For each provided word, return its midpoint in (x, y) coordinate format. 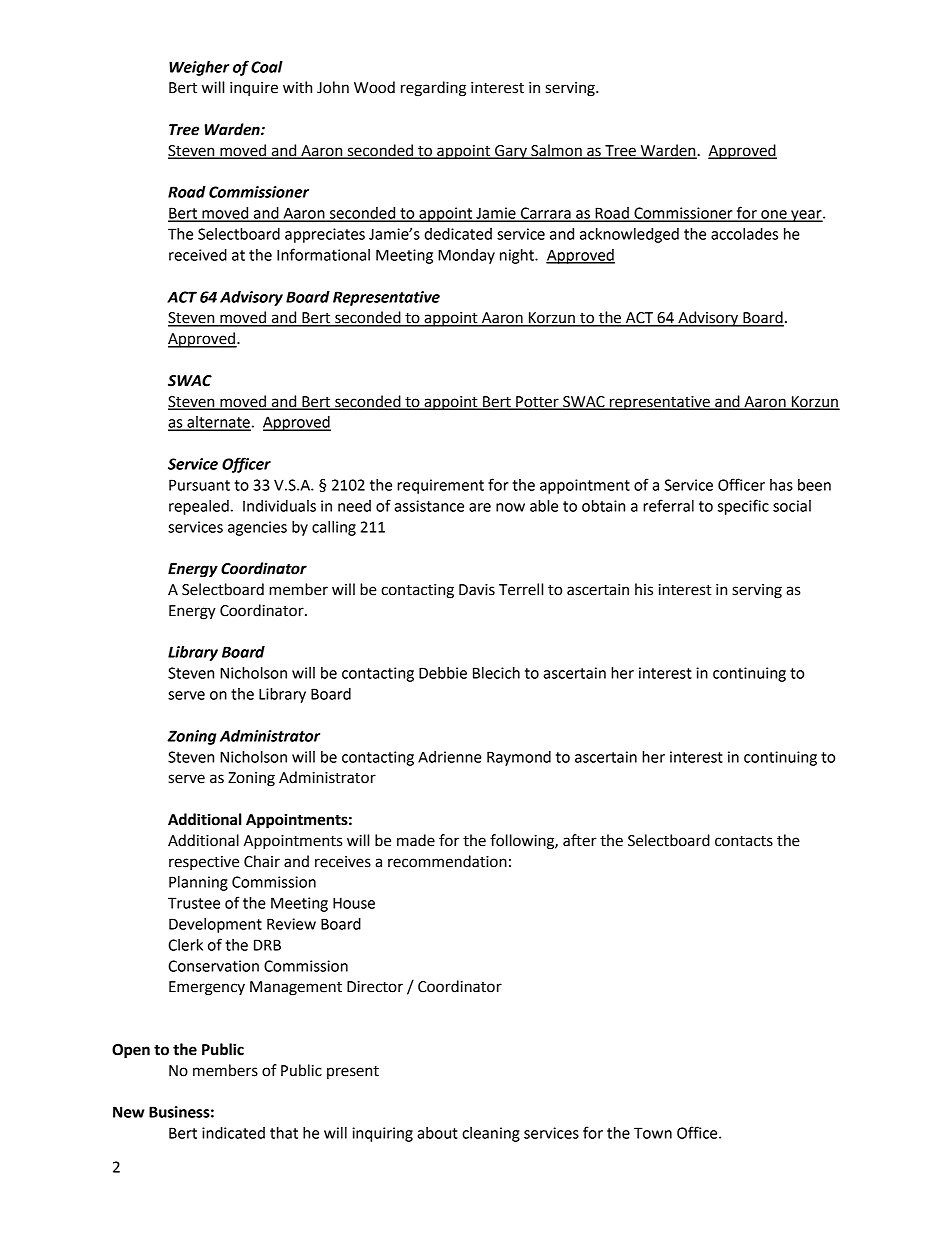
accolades (744, 234)
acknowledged (629, 235)
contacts (744, 841)
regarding (433, 89)
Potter (537, 402)
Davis (477, 590)
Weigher (199, 68)
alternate (218, 423)
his (644, 589)
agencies (257, 528)
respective (204, 863)
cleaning (491, 1134)
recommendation (447, 861)
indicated (233, 1133)
